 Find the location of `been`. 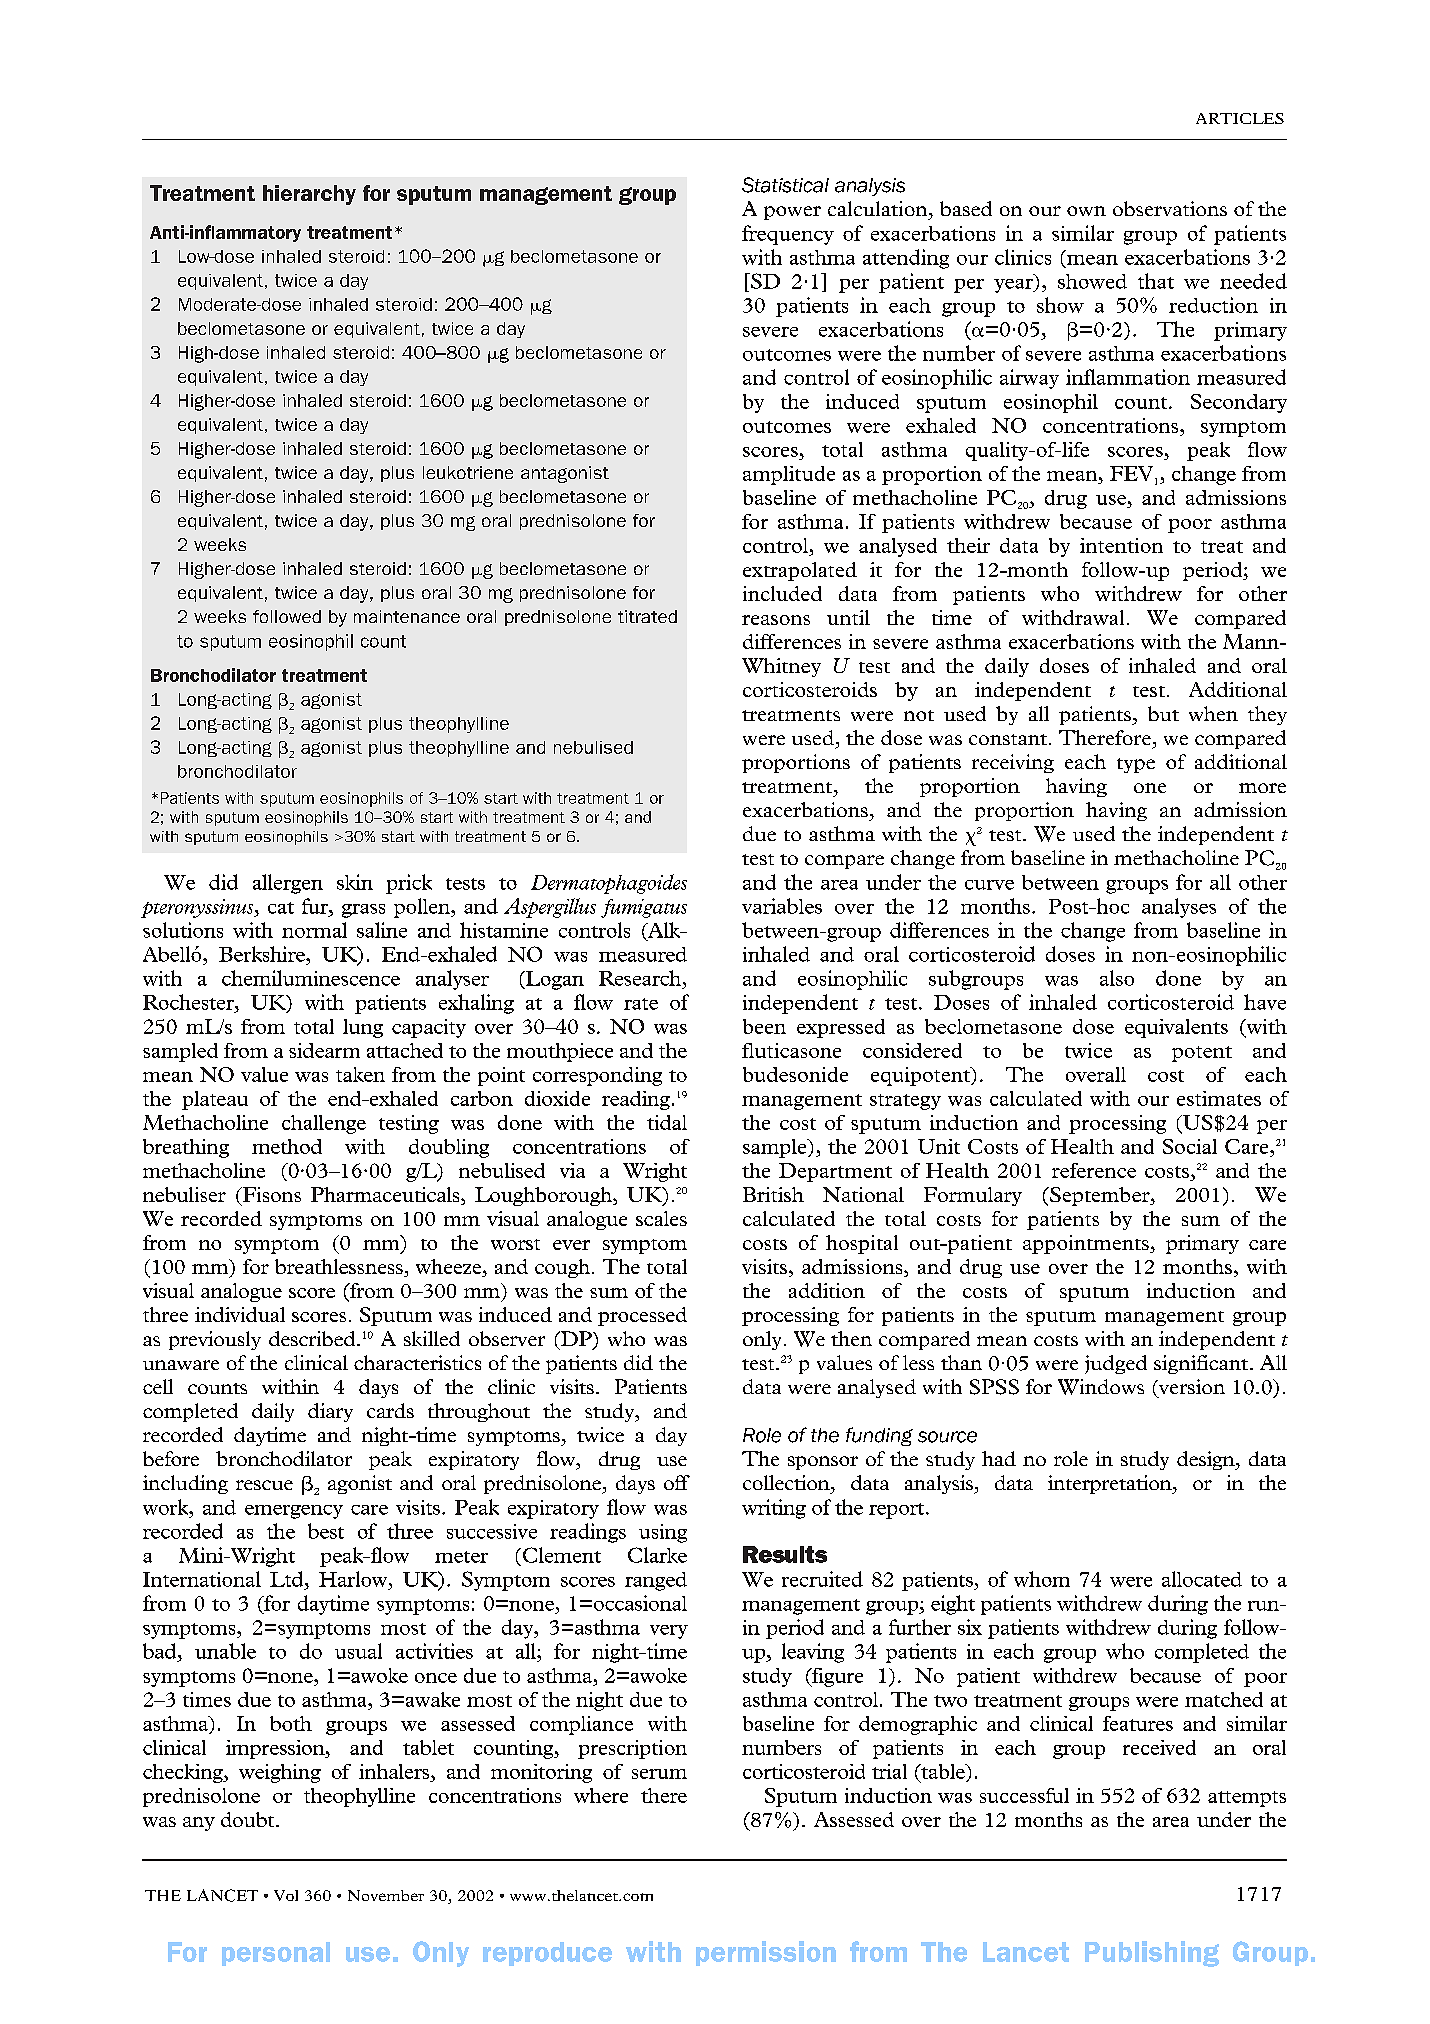

been is located at coordinates (764, 1026).
